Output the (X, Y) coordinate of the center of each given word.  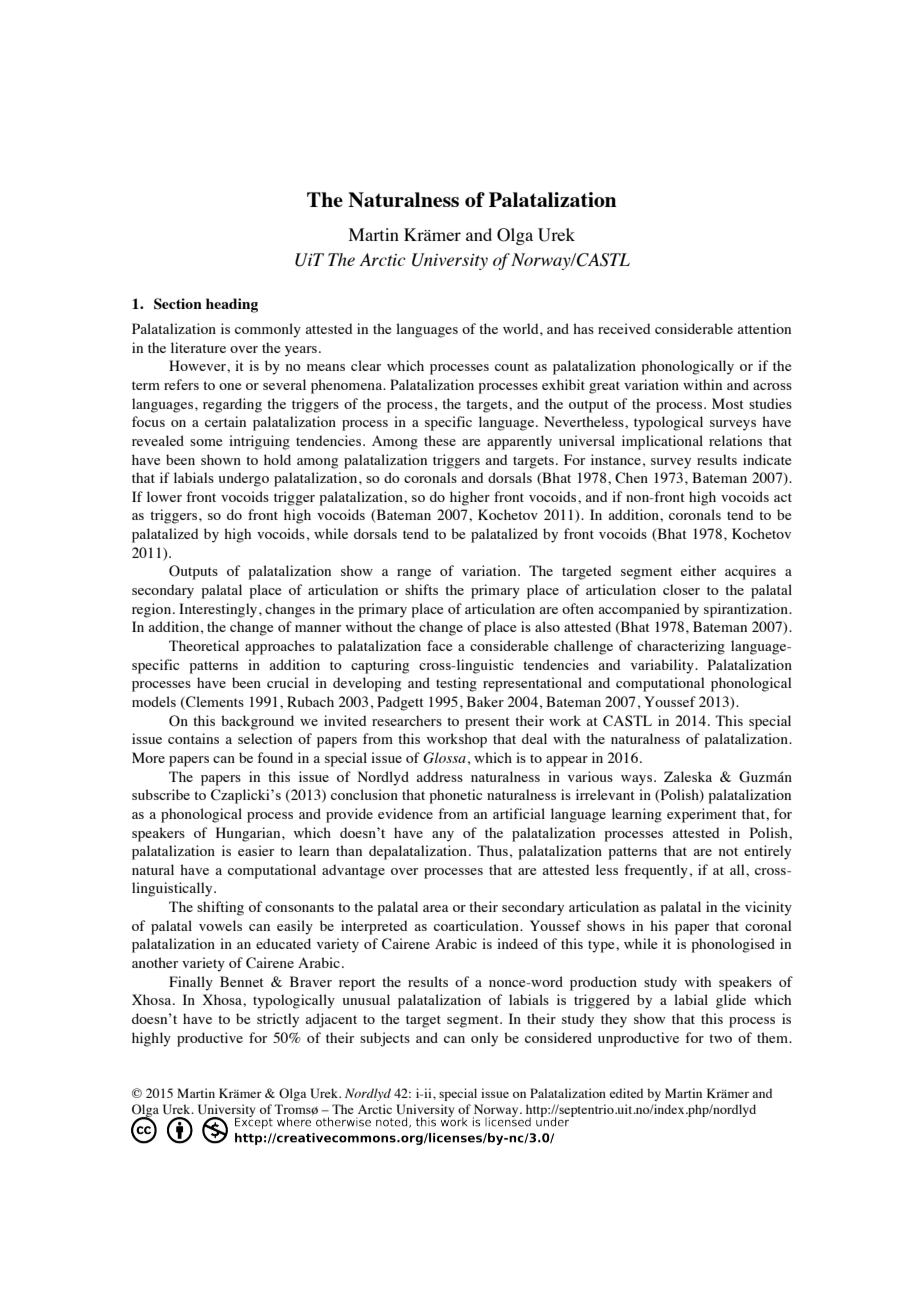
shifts (421, 589)
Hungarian (249, 834)
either (698, 570)
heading (232, 305)
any (443, 836)
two (720, 1038)
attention (764, 328)
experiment (702, 815)
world (522, 328)
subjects (385, 1039)
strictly (278, 1020)
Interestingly (219, 610)
